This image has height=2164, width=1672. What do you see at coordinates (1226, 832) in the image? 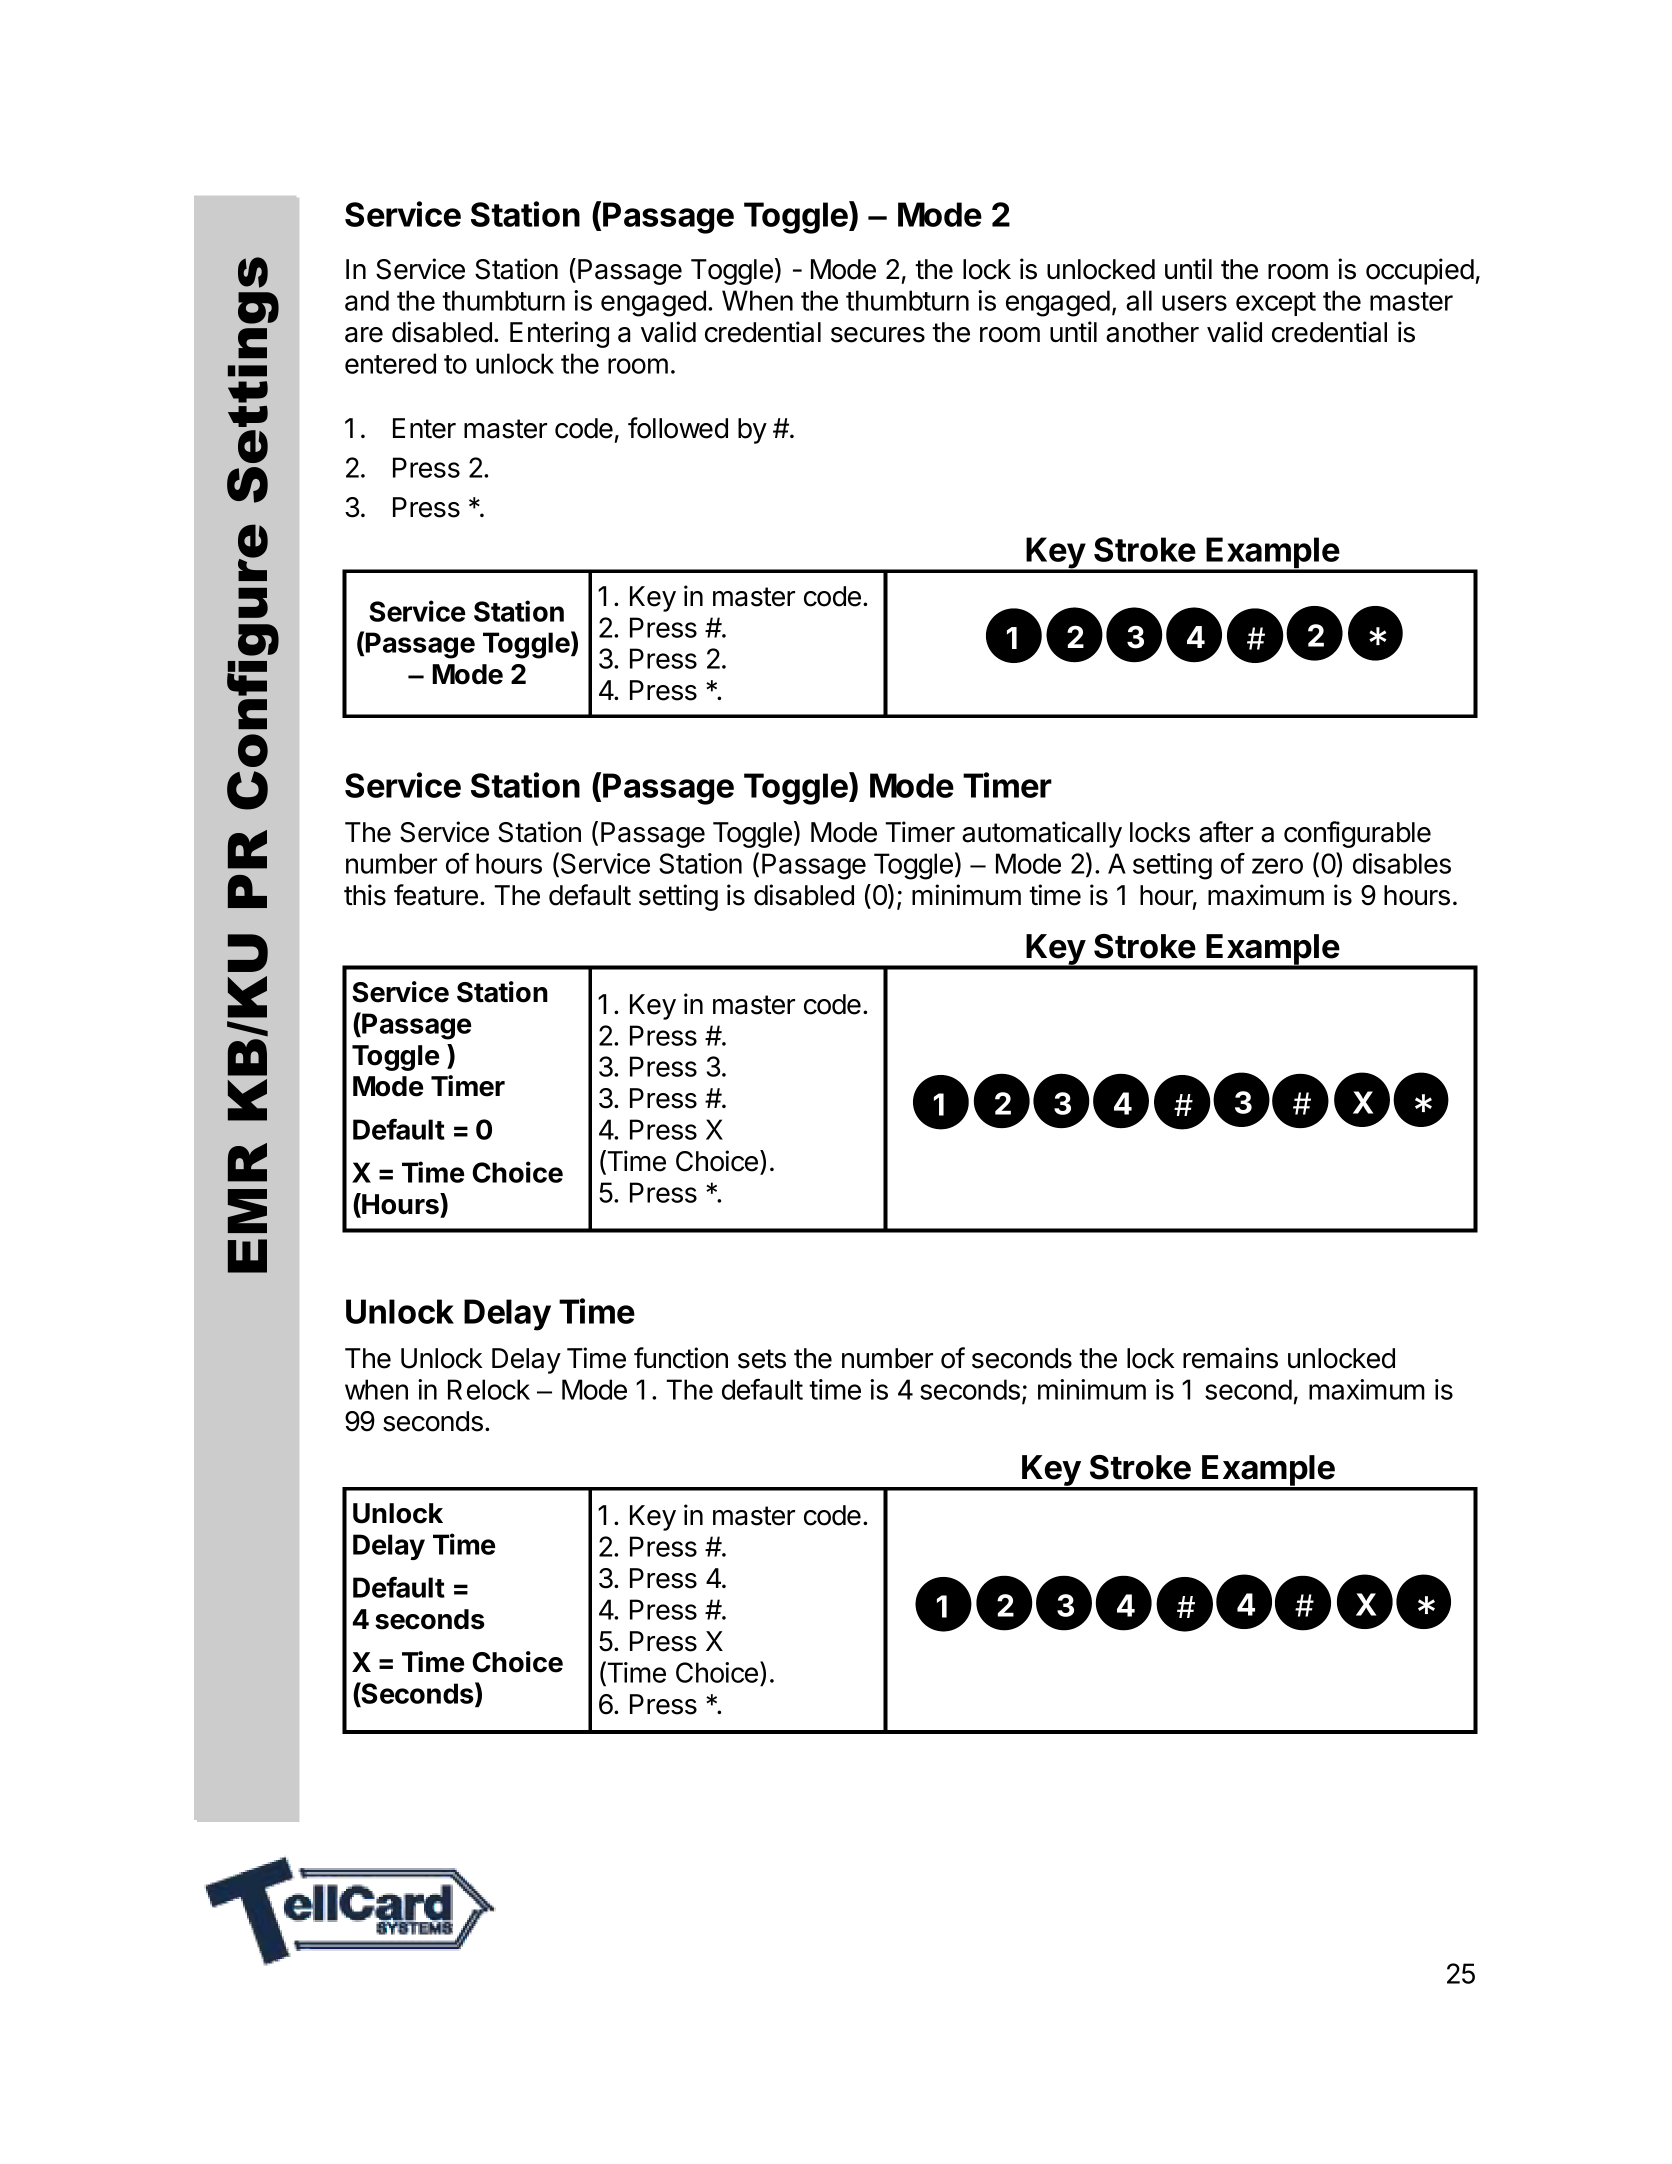
I see `after` at bounding box center [1226, 832].
